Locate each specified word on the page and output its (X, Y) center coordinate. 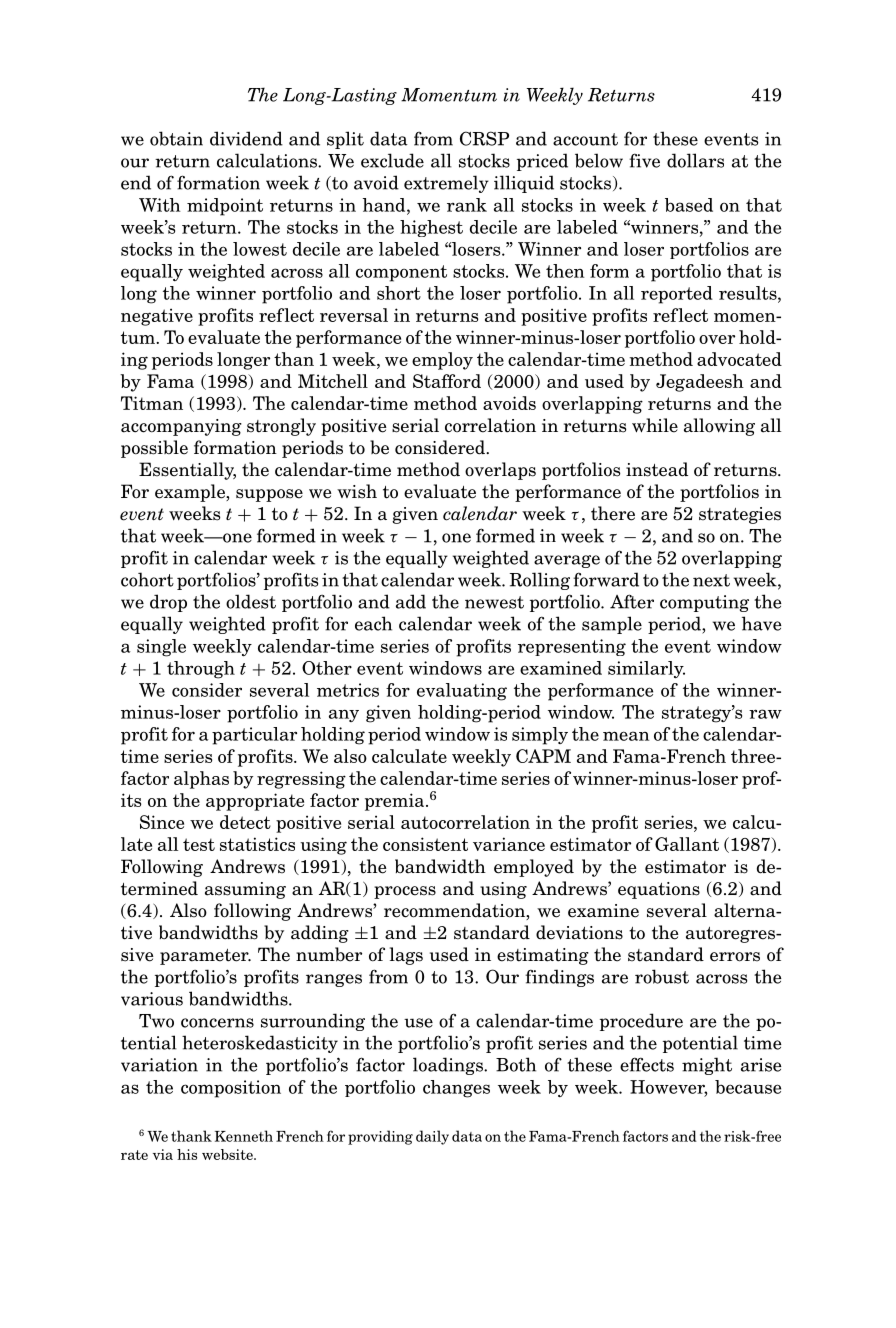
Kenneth (244, 1136)
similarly (646, 670)
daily (432, 1137)
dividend (246, 138)
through (201, 670)
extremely (446, 184)
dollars (695, 160)
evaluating (462, 692)
